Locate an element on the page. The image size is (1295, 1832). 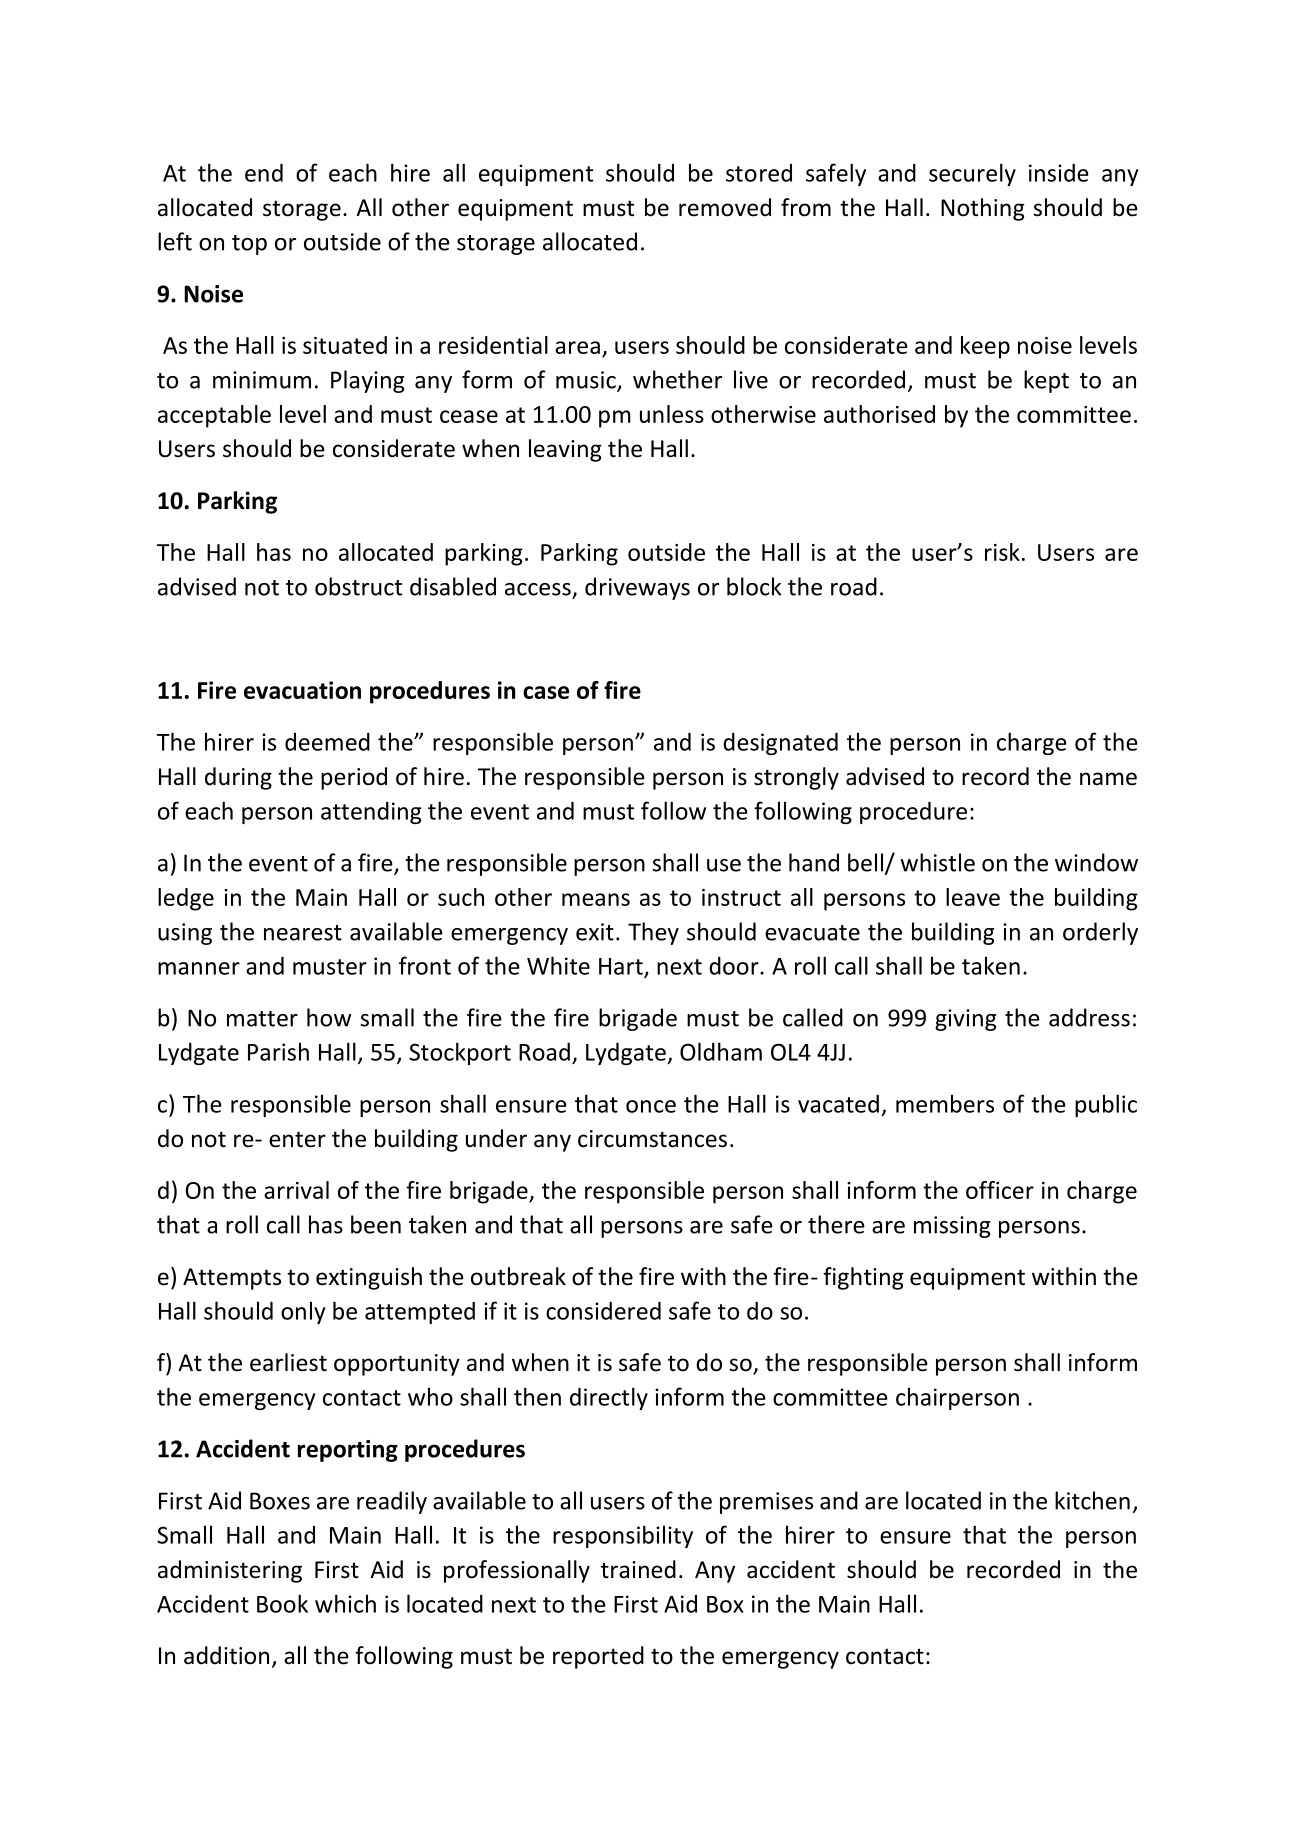
trained is located at coordinates (638, 1569).
